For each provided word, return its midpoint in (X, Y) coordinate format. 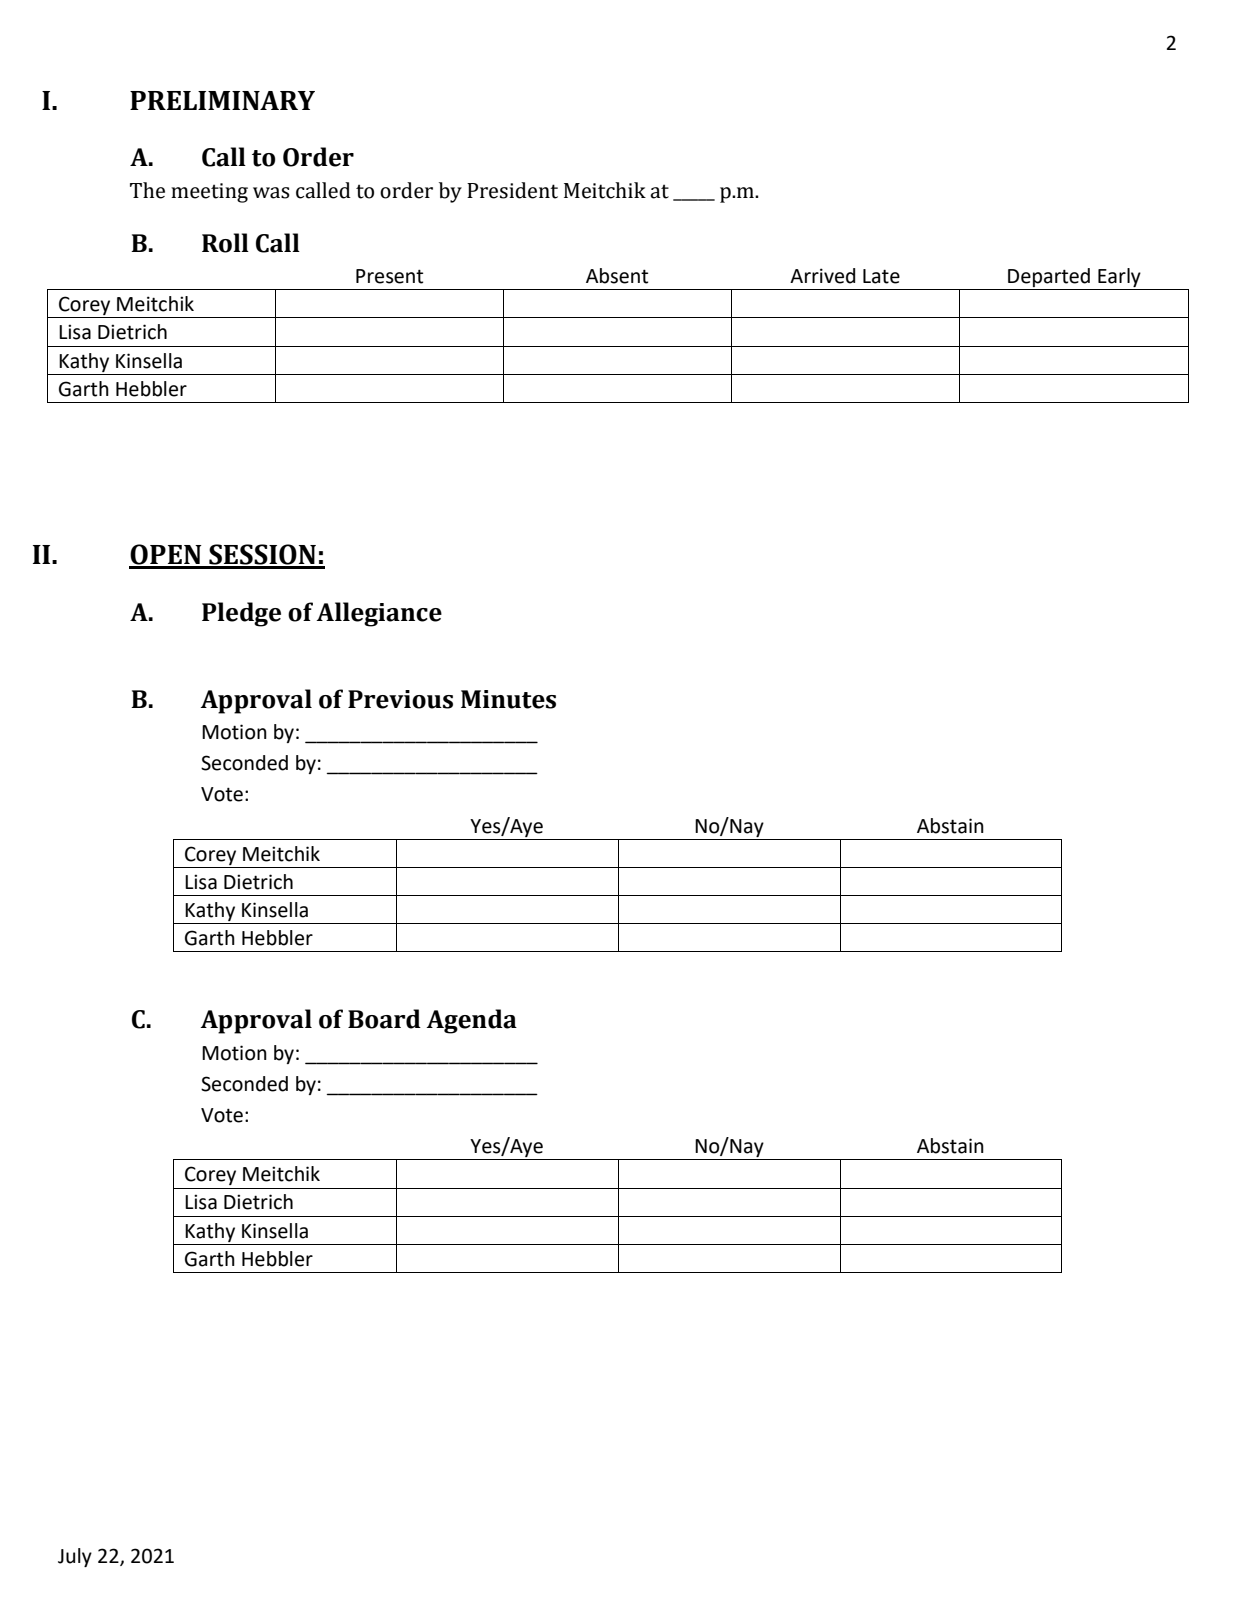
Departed (1049, 277)
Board (384, 1019)
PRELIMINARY (222, 100)
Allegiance (379, 614)
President (512, 190)
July (75, 1557)
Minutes (508, 699)
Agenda (471, 1021)
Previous (400, 699)
